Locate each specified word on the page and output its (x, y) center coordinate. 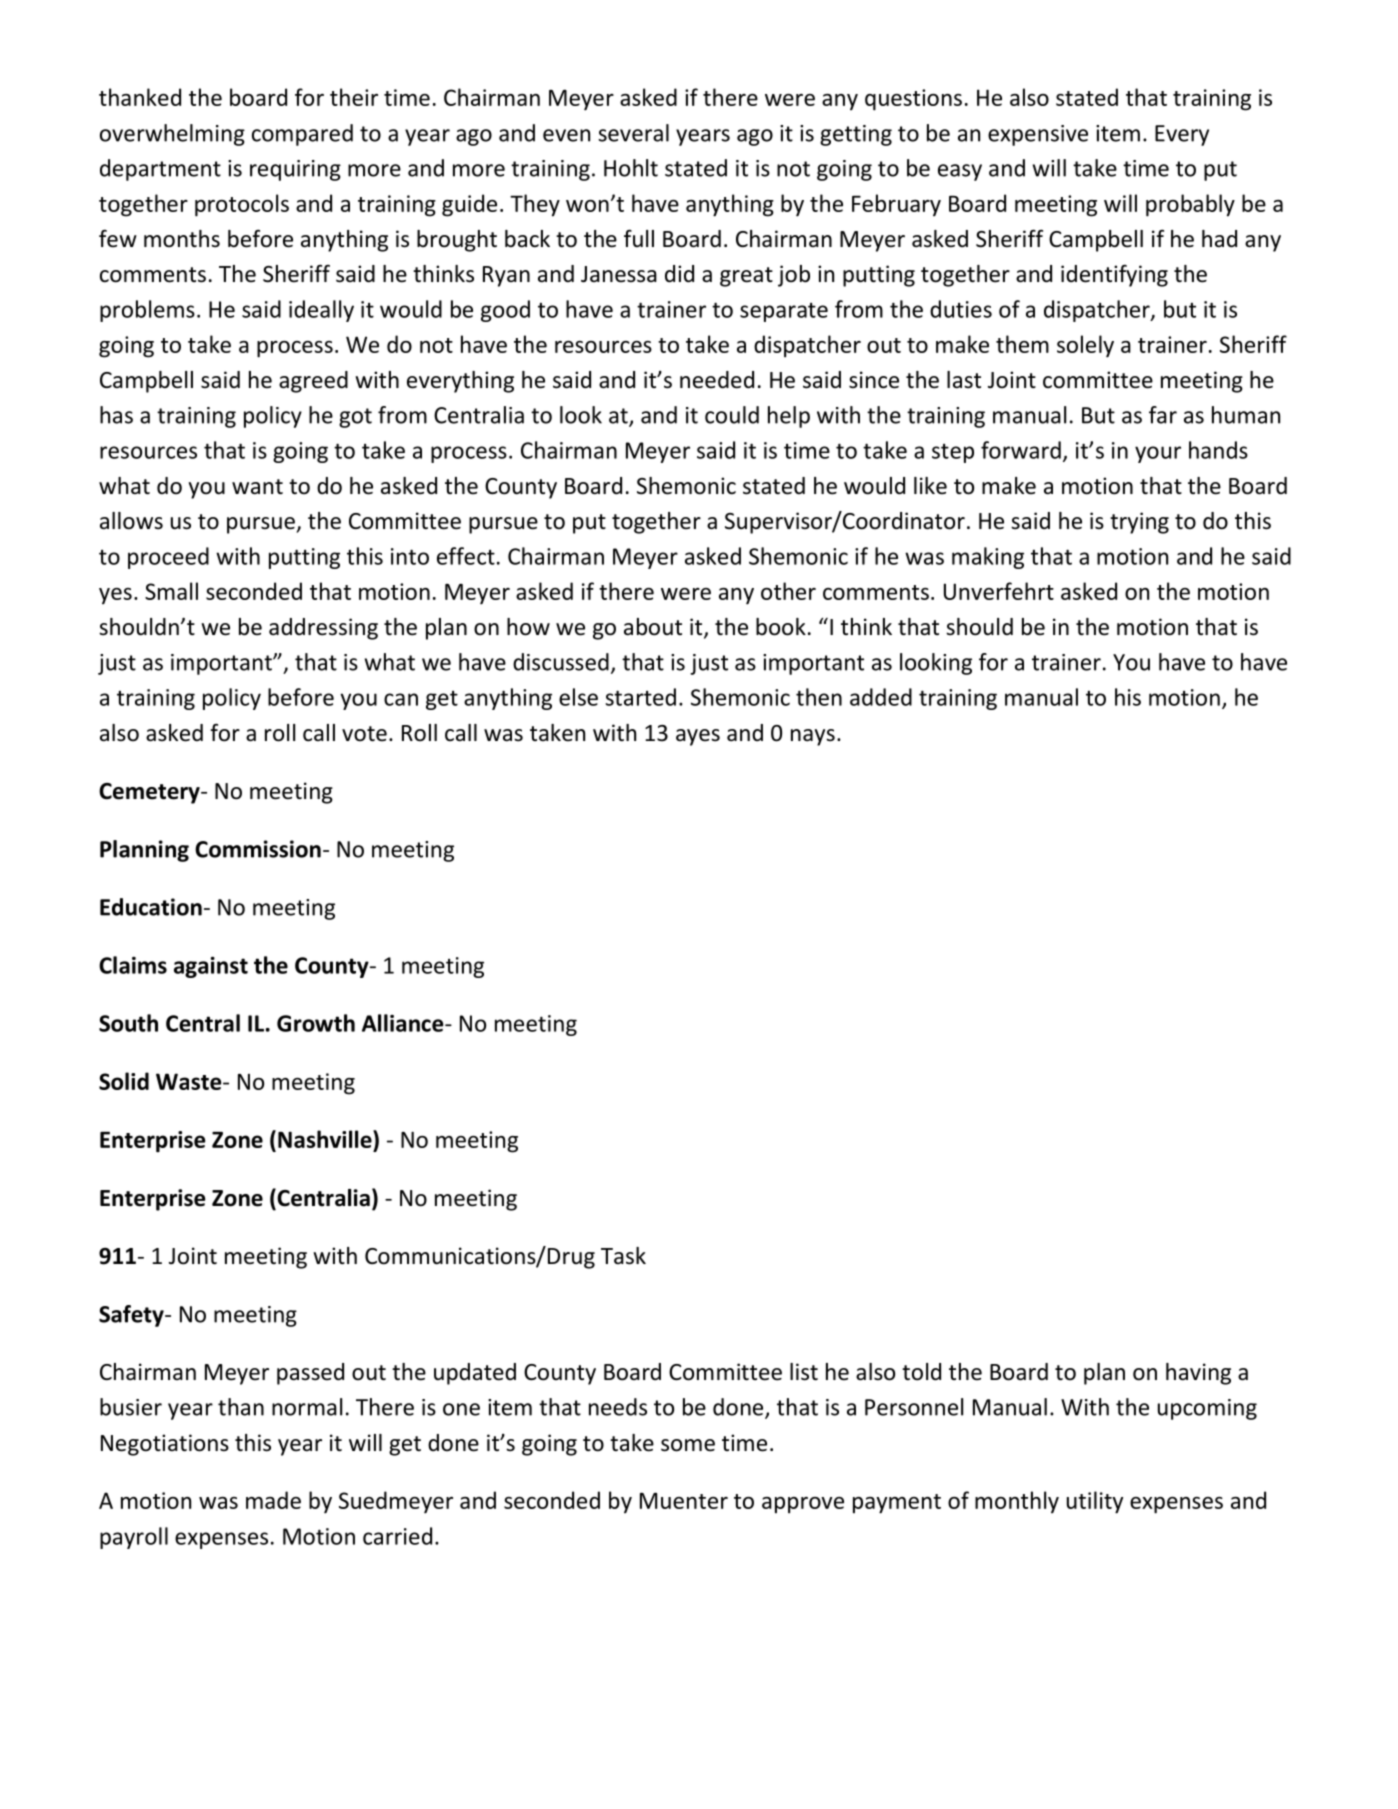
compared (302, 135)
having (1198, 1374)
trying (1139, 523)
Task (623, 1256)
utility (1095, 1502)
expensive (1038, 135)
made (273, 1500)
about (653, 627)
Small (171, 591)
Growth (316, 1023)
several (633, 133)
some (688, 1445)
